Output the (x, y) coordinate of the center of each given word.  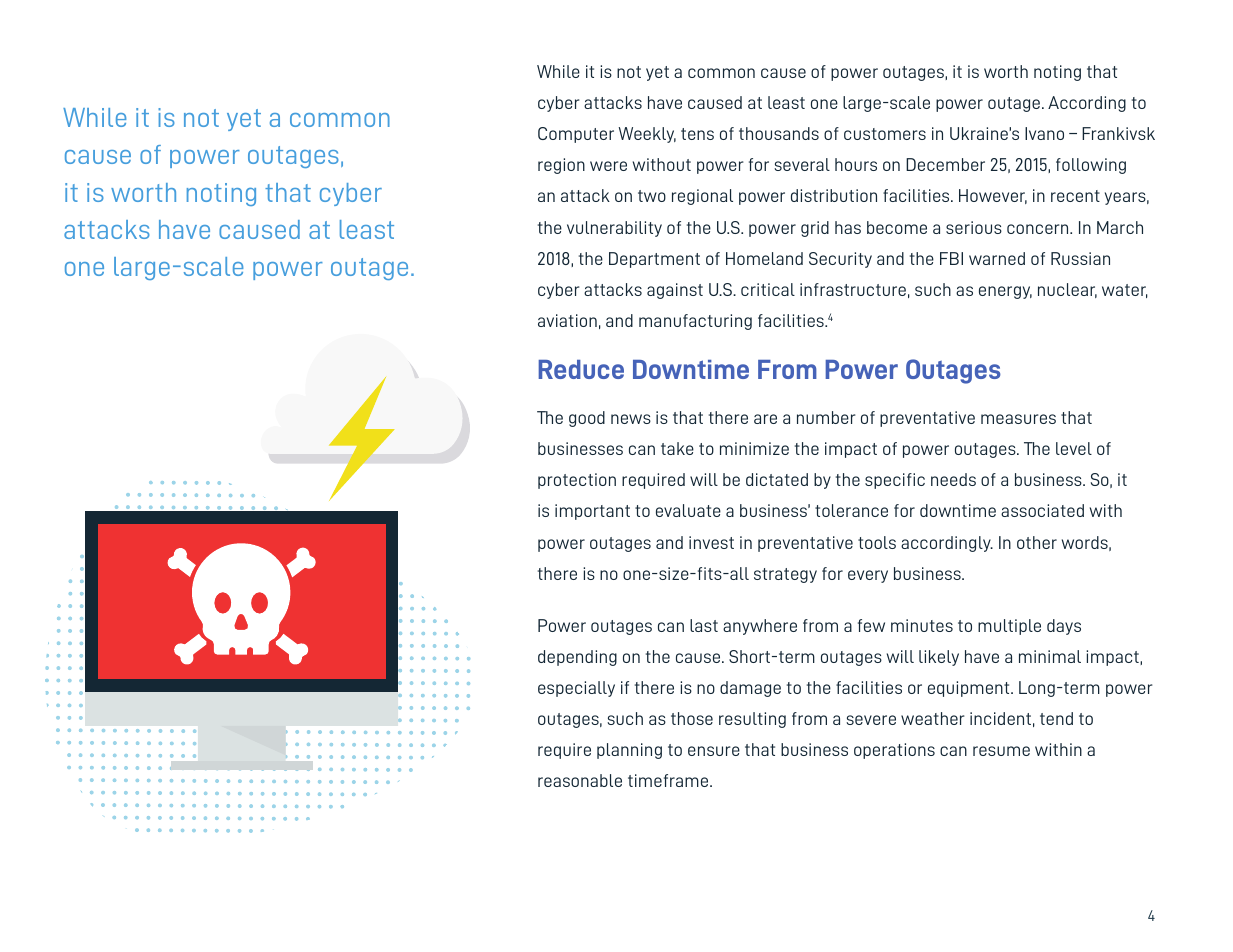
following (1091, 166)
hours (856, 164)
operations (894, 751)
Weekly (647, 135)
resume (1001, 751)
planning (629, 751)
